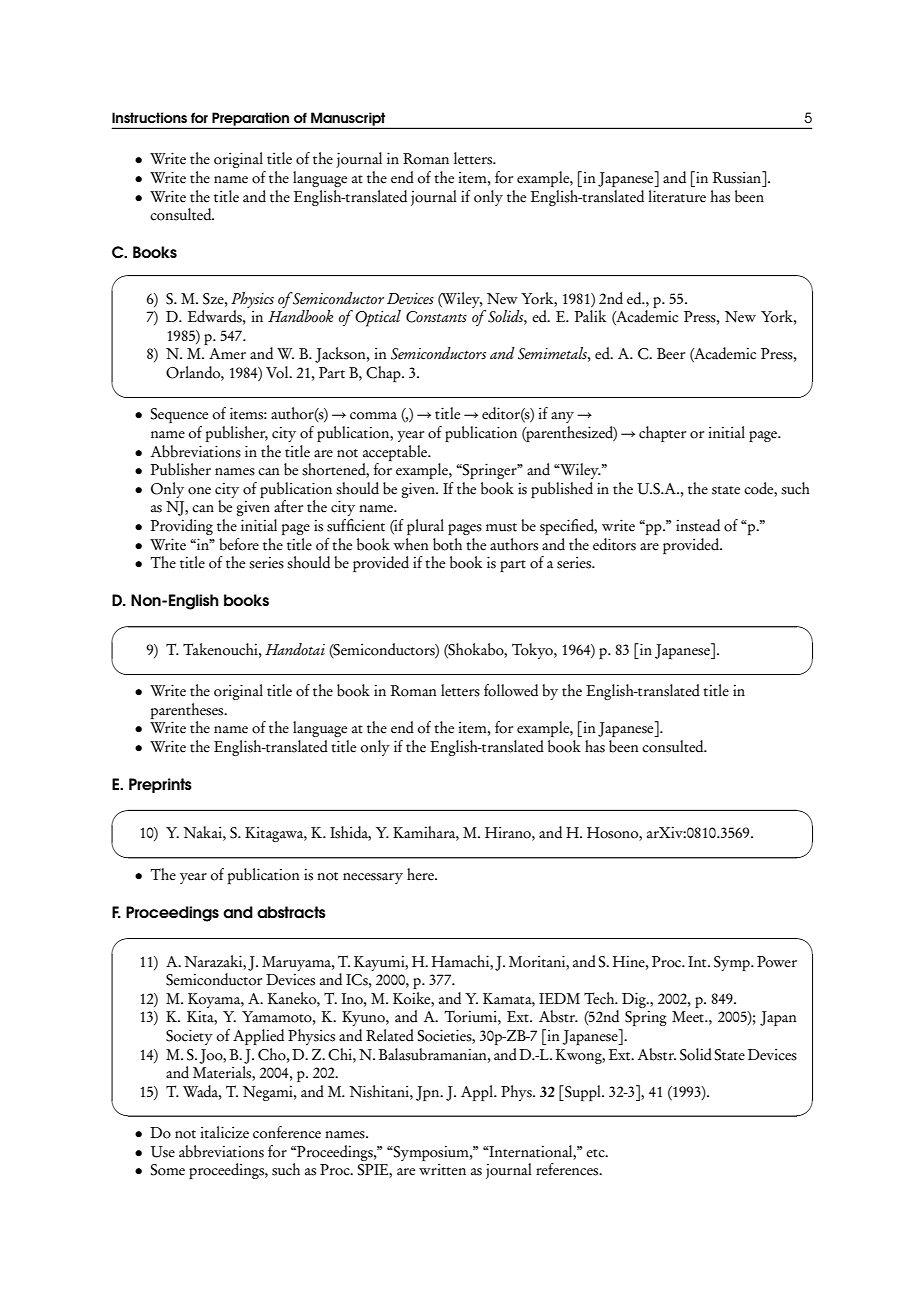 Image resolution: width=924 pixels, height=1308 pixels. I want to click on Manuscript, so click(348, 120).
